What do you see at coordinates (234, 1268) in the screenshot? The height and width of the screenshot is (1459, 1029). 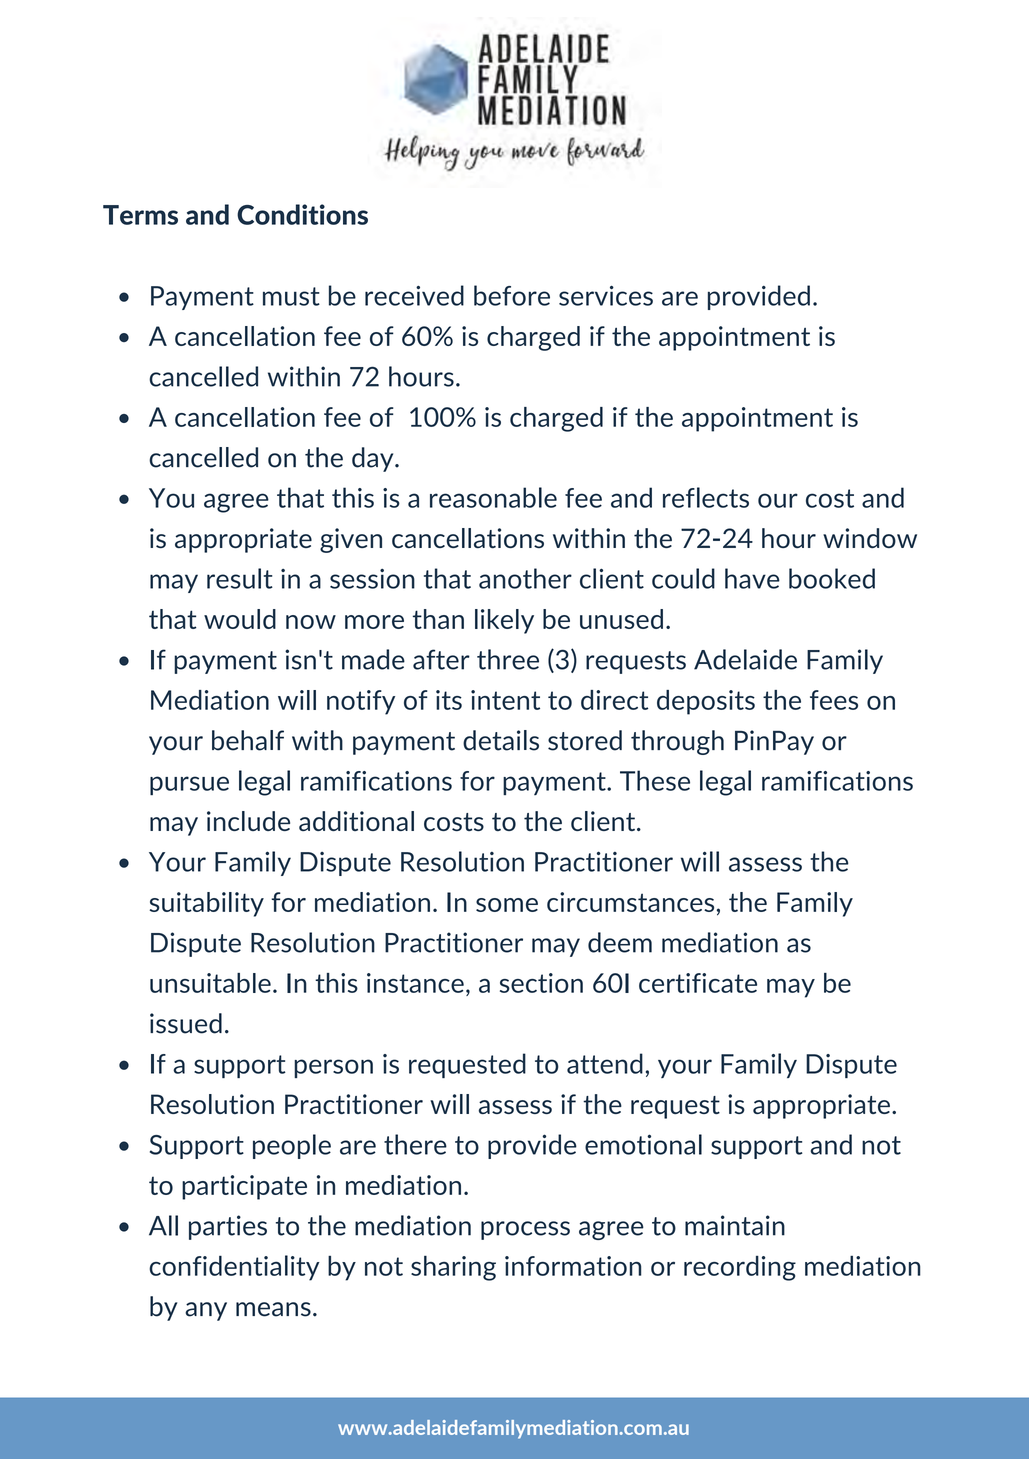 I see `confidentiality` at bounding box center [234, 1268].
